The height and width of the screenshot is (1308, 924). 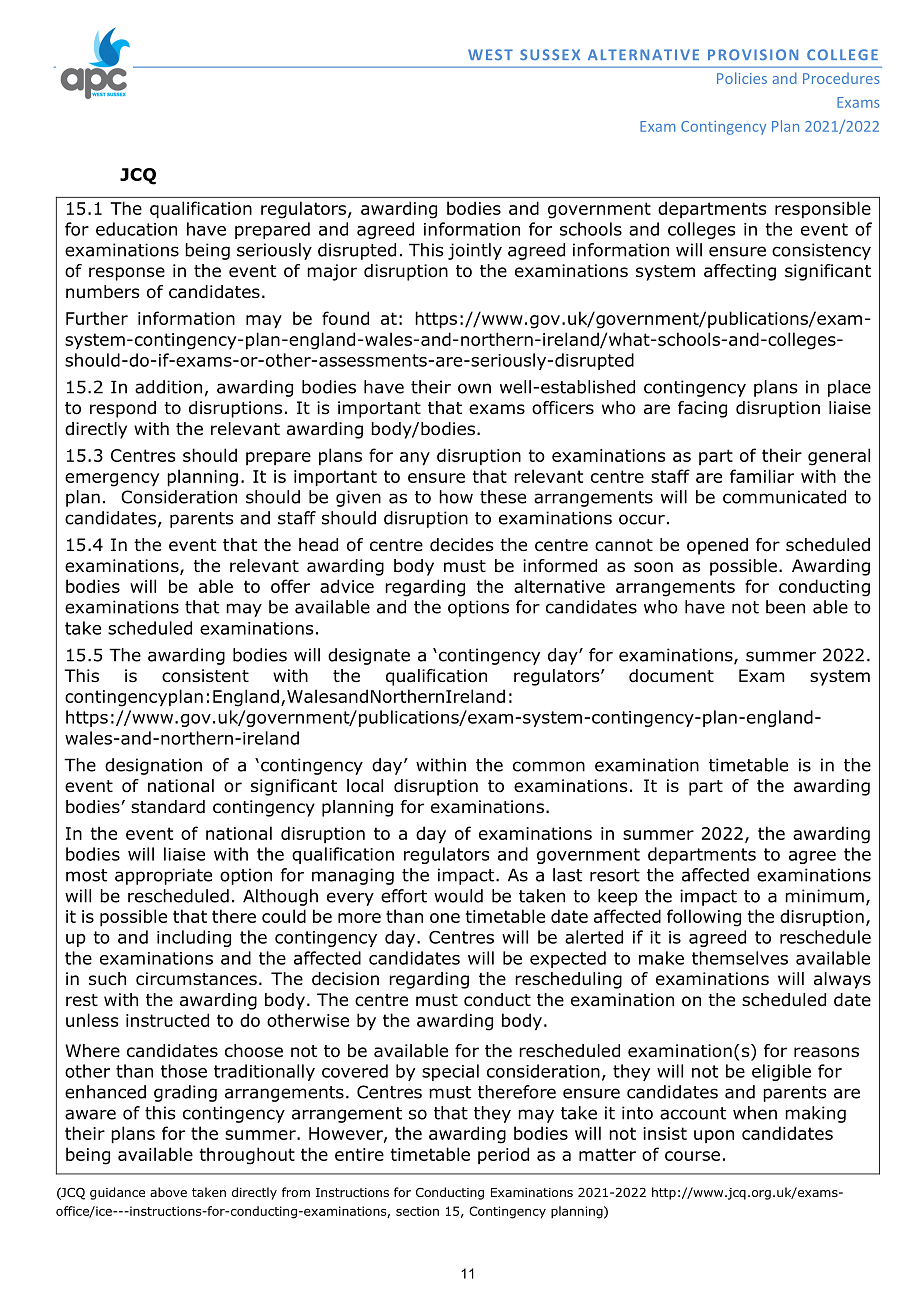 What do you see at coordinates (742, 78) in the screenshot?
I see `Policies` at bounding box center [742, 78].
